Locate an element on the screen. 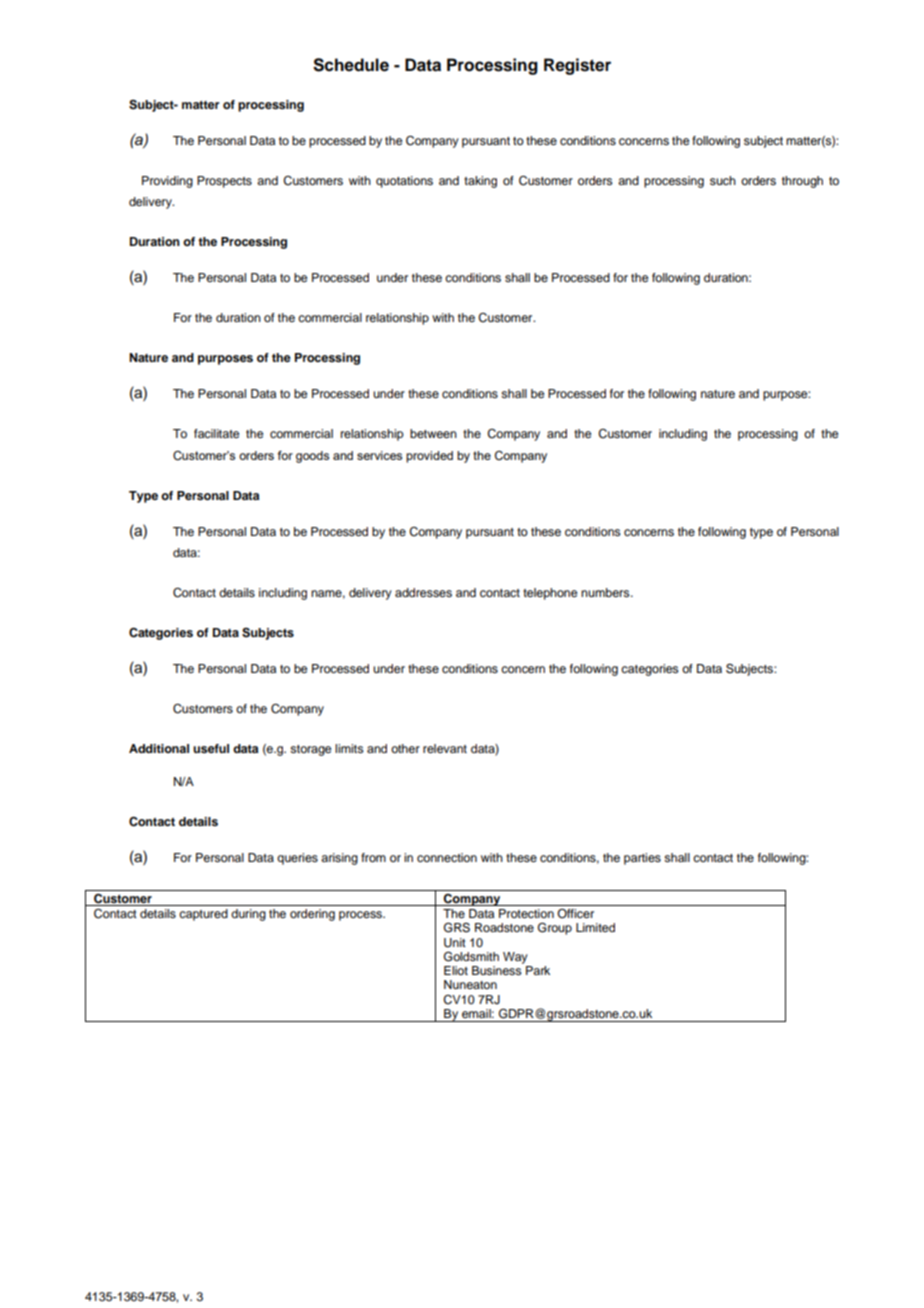 The height and width of the screenshot is (1308, 924). Prospects is located at coordinates (224, 182).
